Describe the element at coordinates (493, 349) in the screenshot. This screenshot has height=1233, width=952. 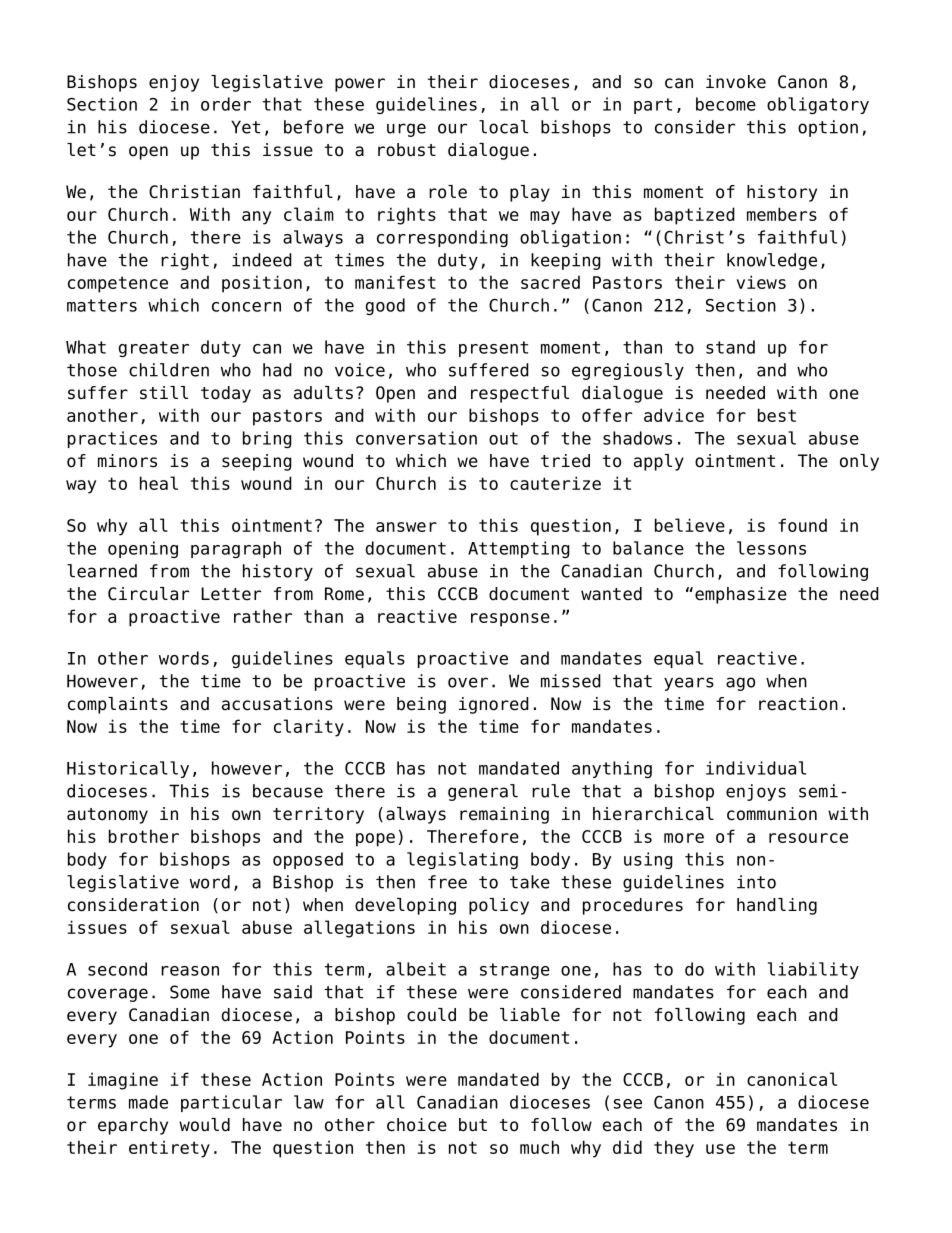
I see `present` at that location.
